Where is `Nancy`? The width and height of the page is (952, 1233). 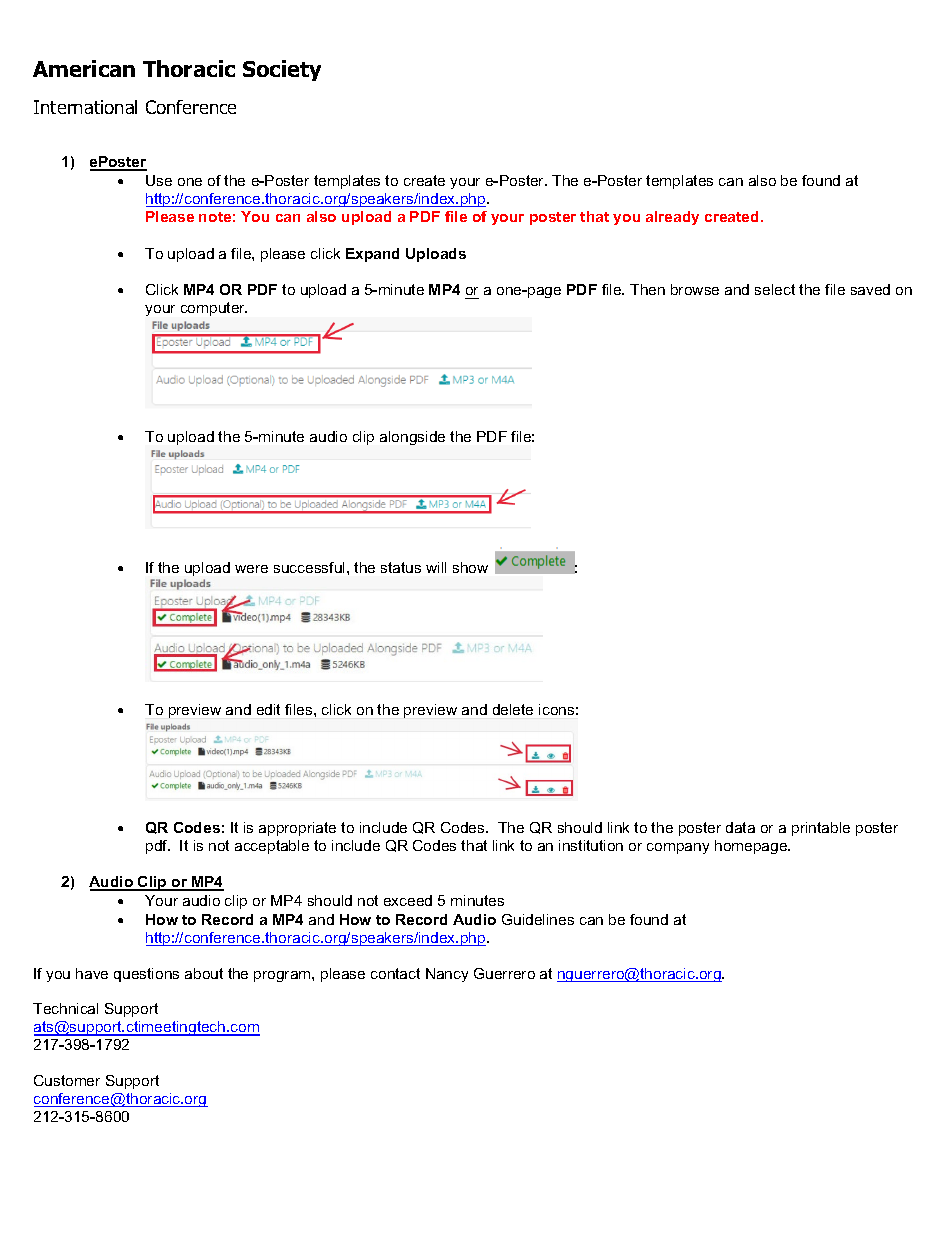
Nancy is located at coordinates (447, 975).
